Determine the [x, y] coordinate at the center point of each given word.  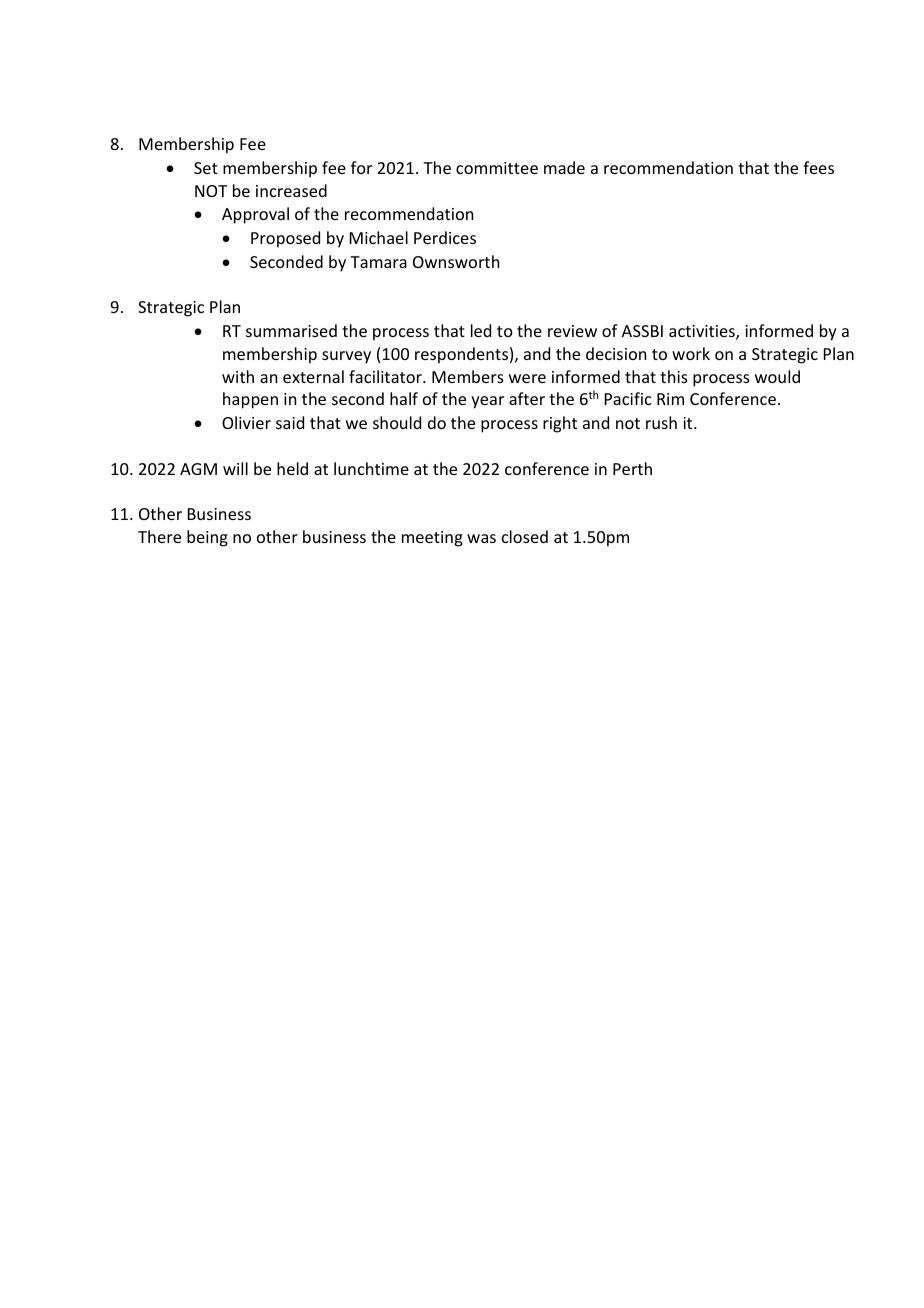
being [207, 538]
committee [497, 168]
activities [703, 332]
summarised [291, 330]
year [487, 402]
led [481, 330]
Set [206, 168]
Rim [670, 399]
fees [818, 167]
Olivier [246, 422]
